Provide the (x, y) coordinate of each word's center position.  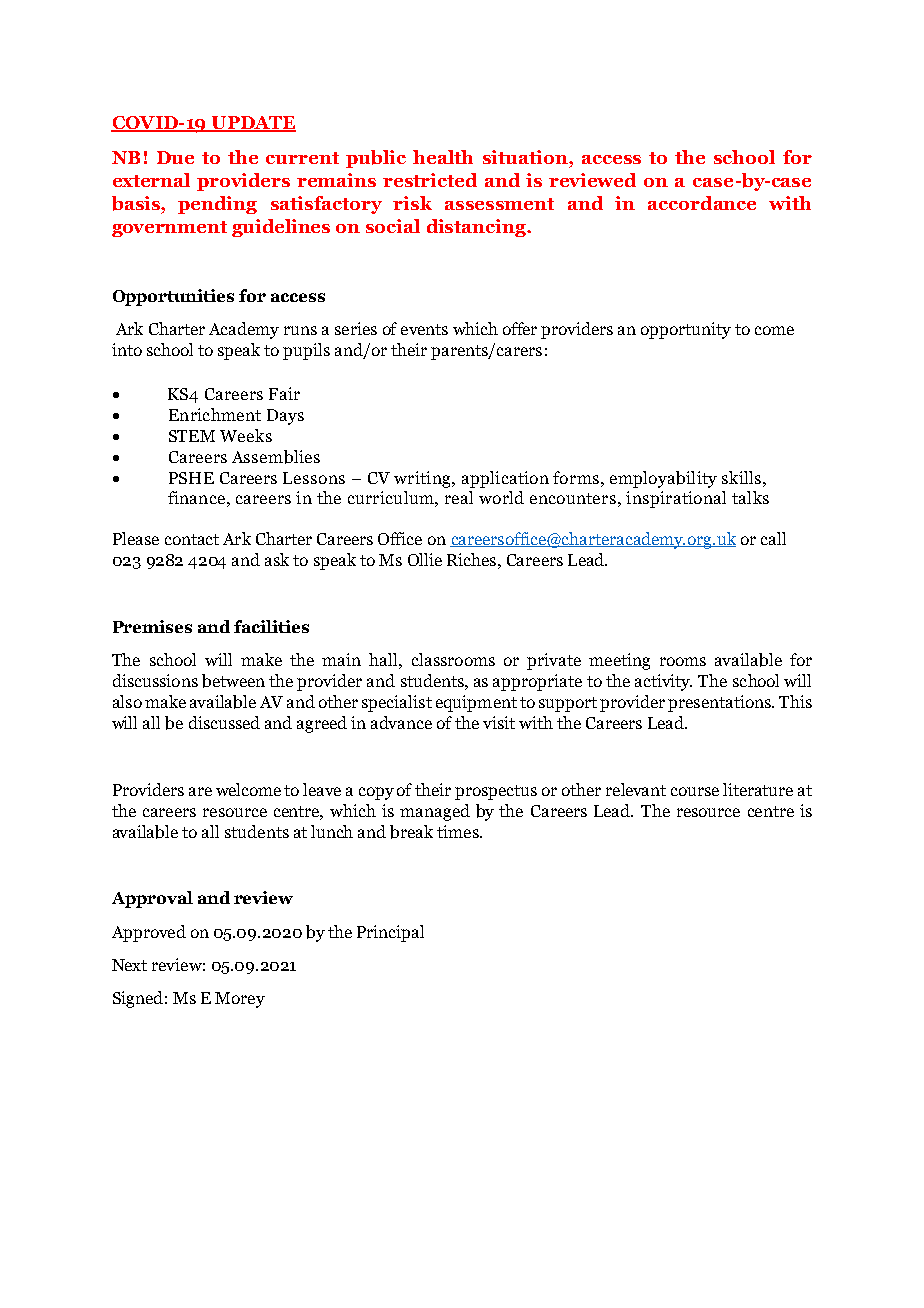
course (695, 791)
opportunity (686, 330)
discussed (224, 722)
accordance (702, 203)
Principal (390, 933)
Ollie (425, 559)
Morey (240, 1000)
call (773, 538)
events (424, 329)
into (127, 349)
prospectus (496, 792)
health (443, 157)
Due (175, 157)
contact (192, 539)
